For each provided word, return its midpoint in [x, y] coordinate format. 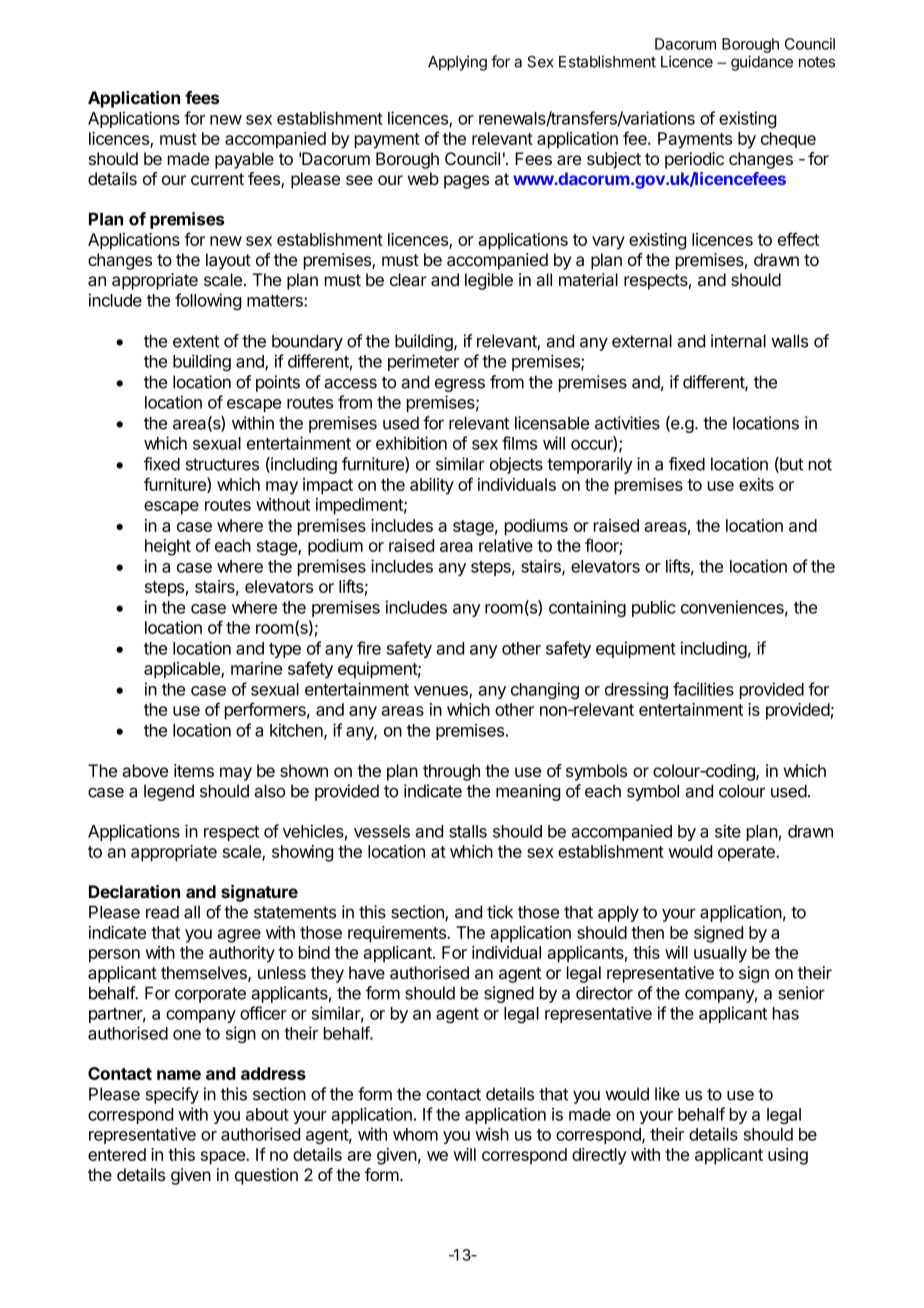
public [654, 608]
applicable [183, 670]
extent [196, 341]
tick [500, 912]
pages [466, 182]
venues [442, 692]
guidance [762, 63]
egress [460, 385]
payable [244, 160]
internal [738, 341]
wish [492, 1134]
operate [747, 854]
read [162, 912]
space [224, 1158]
